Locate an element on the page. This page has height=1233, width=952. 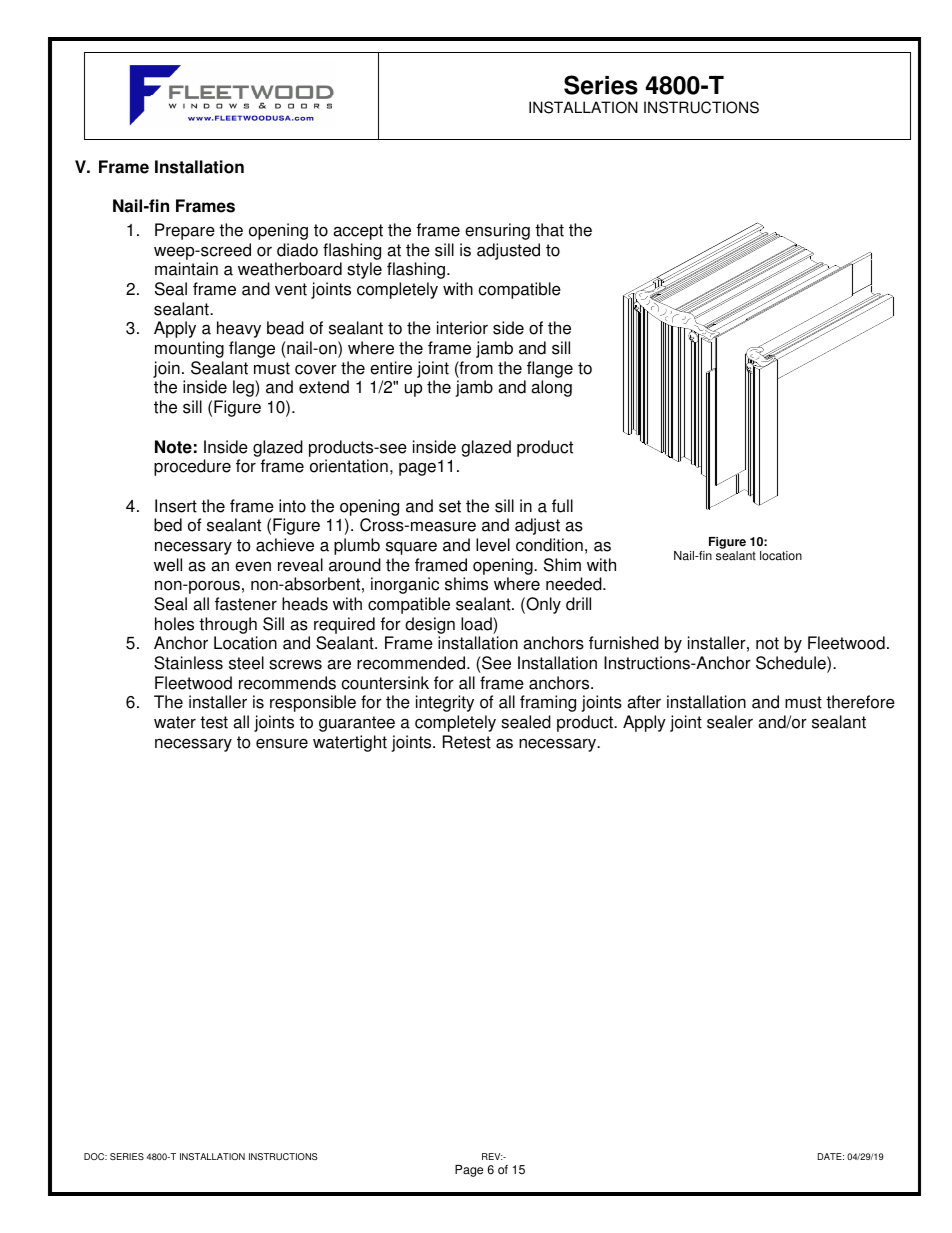
into is located at coordinates (292, 506).
